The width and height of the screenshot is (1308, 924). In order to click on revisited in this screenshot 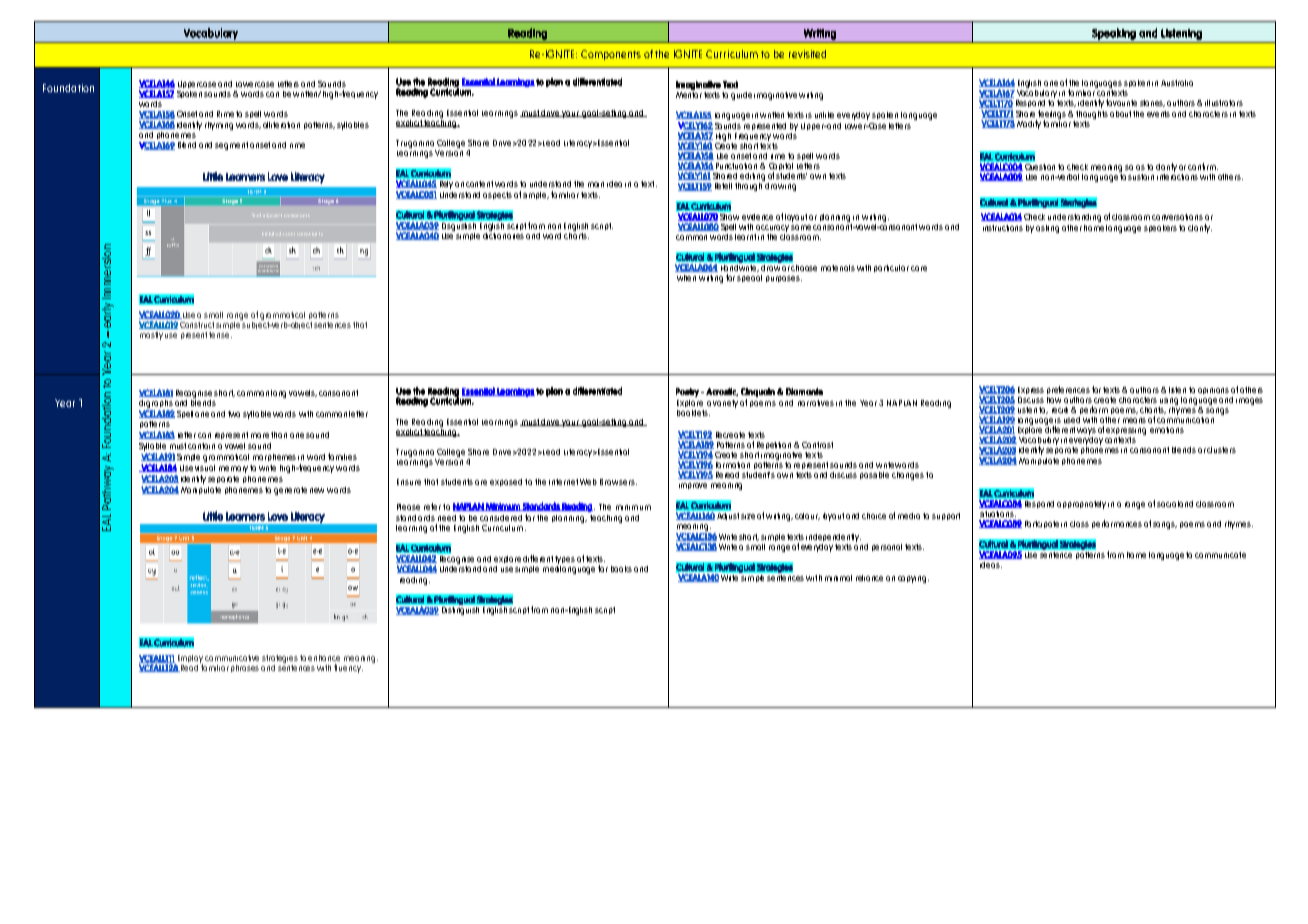, I will do `click(807, 54)`.
